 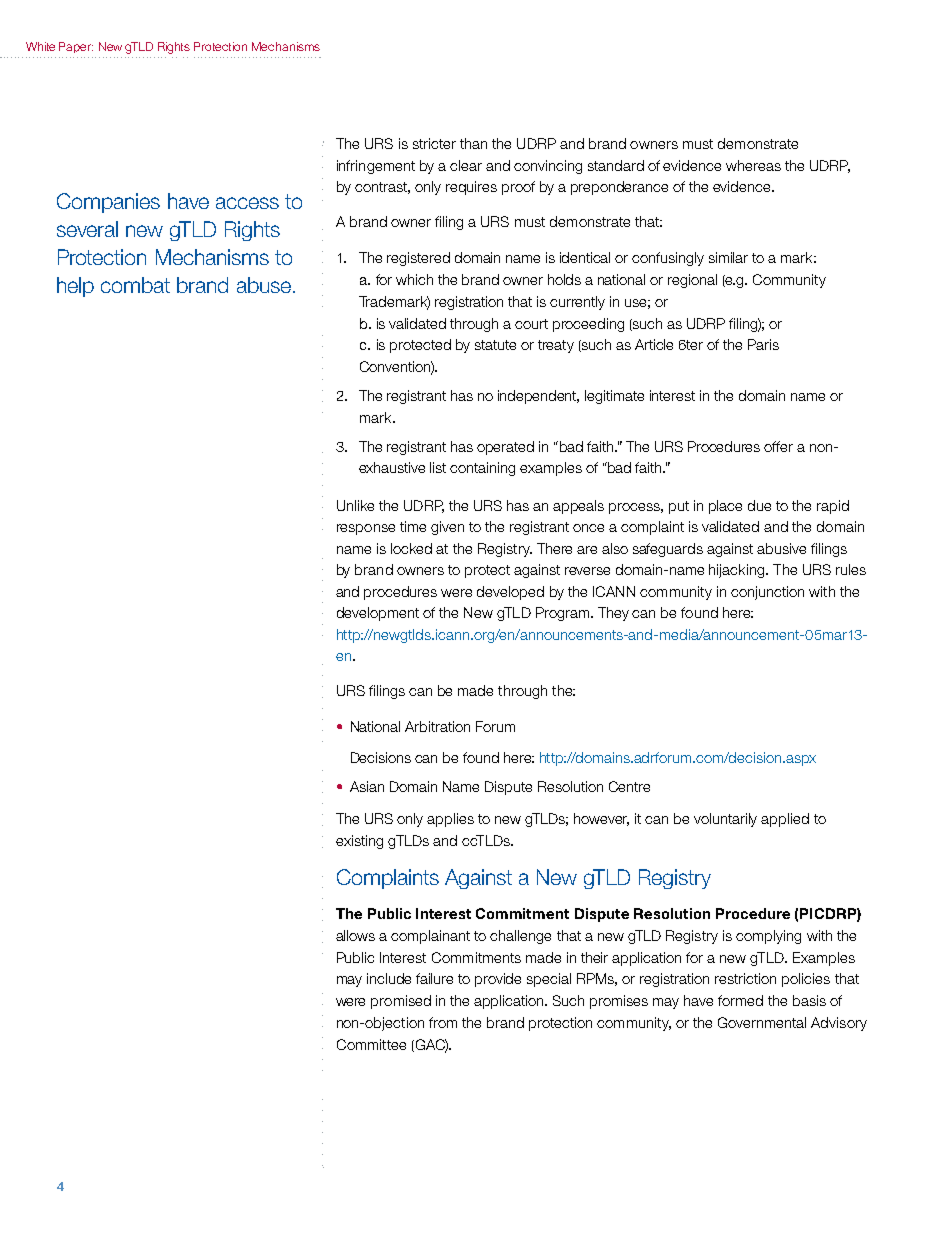 What do you see at coordinates (443, 1022) in the screenshot?
I see `from` at bounding box center [443, 1022].
